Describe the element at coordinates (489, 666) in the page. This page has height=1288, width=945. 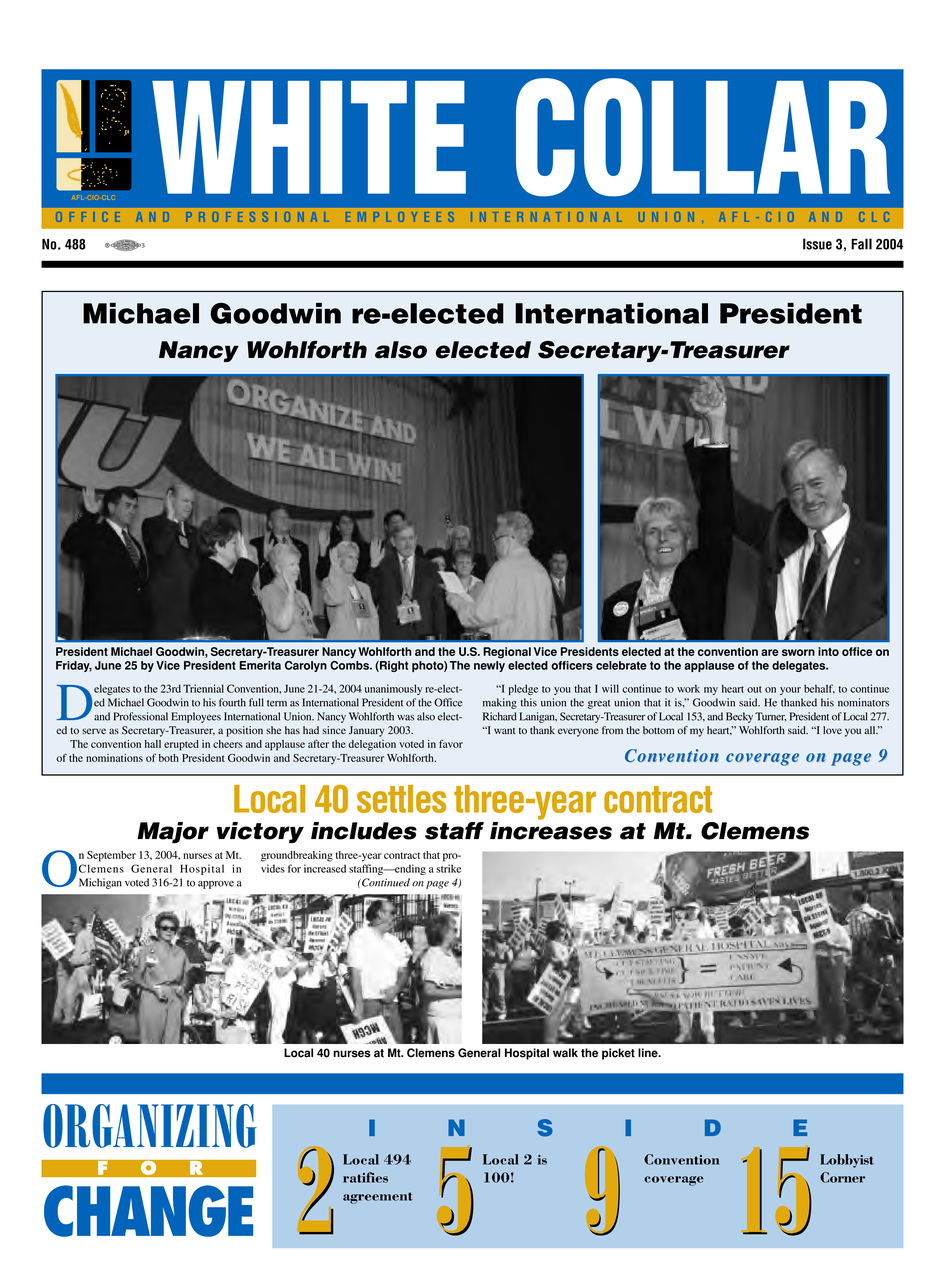
I see `newly` at that location.
